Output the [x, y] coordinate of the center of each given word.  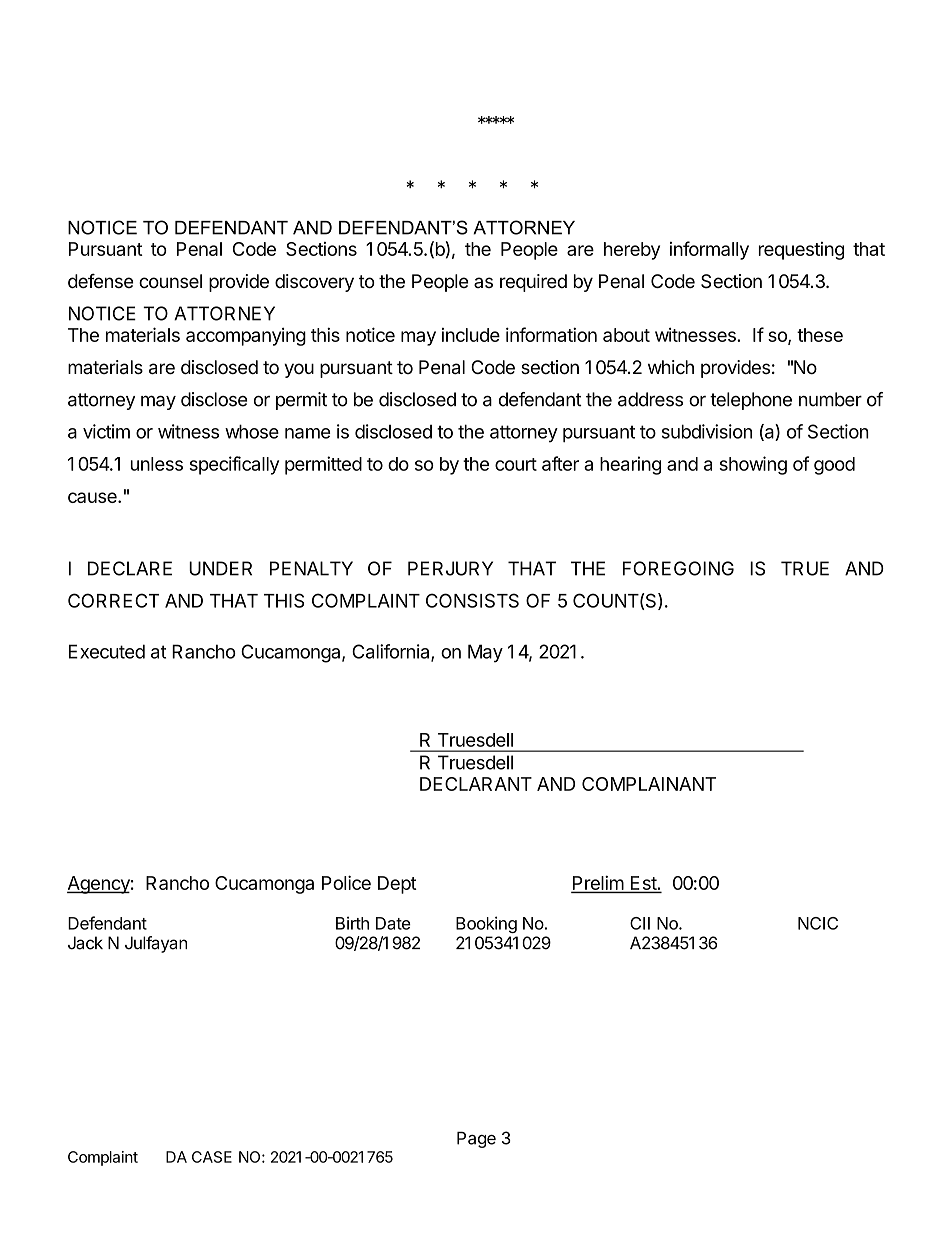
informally [709, 250]
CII [640, 923]
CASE [212, 1157]
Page [476, 1140]
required [533, 283]
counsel [170, 281]
